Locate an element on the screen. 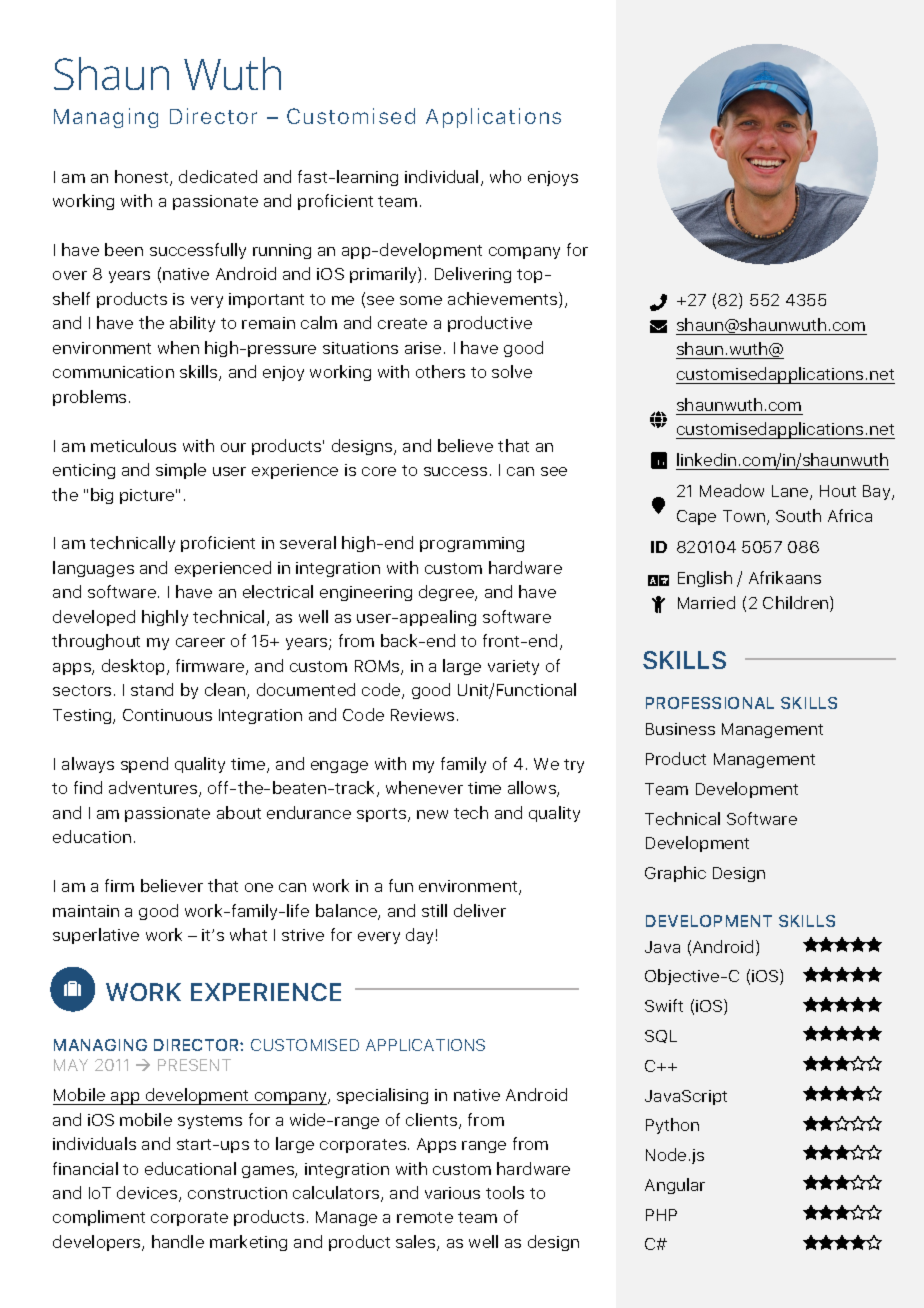  achievements is located at coordinates (504, 300).
